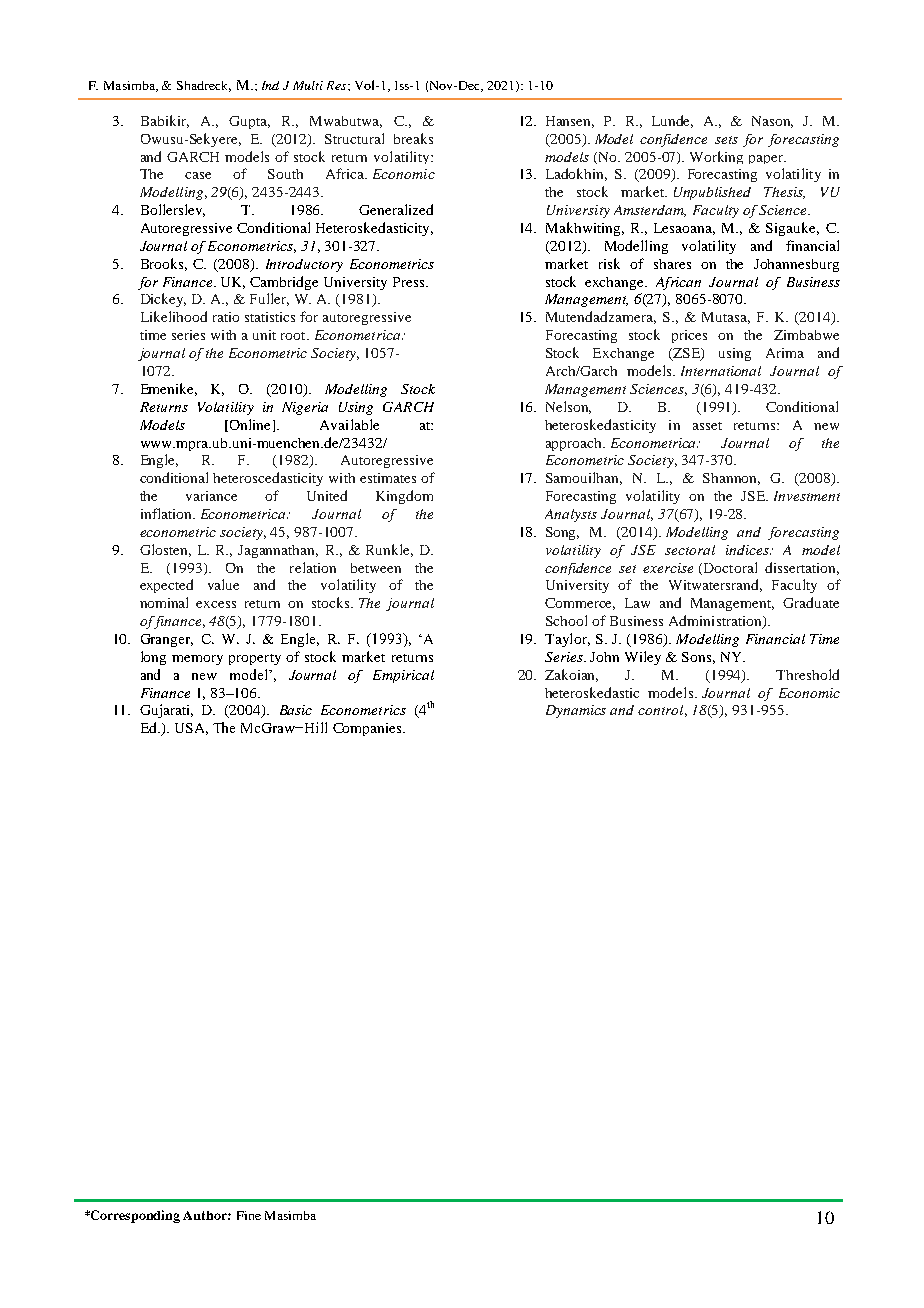 The width and height of the image is (924, 1308). I want to click on Gupta, so click(249, 122).
